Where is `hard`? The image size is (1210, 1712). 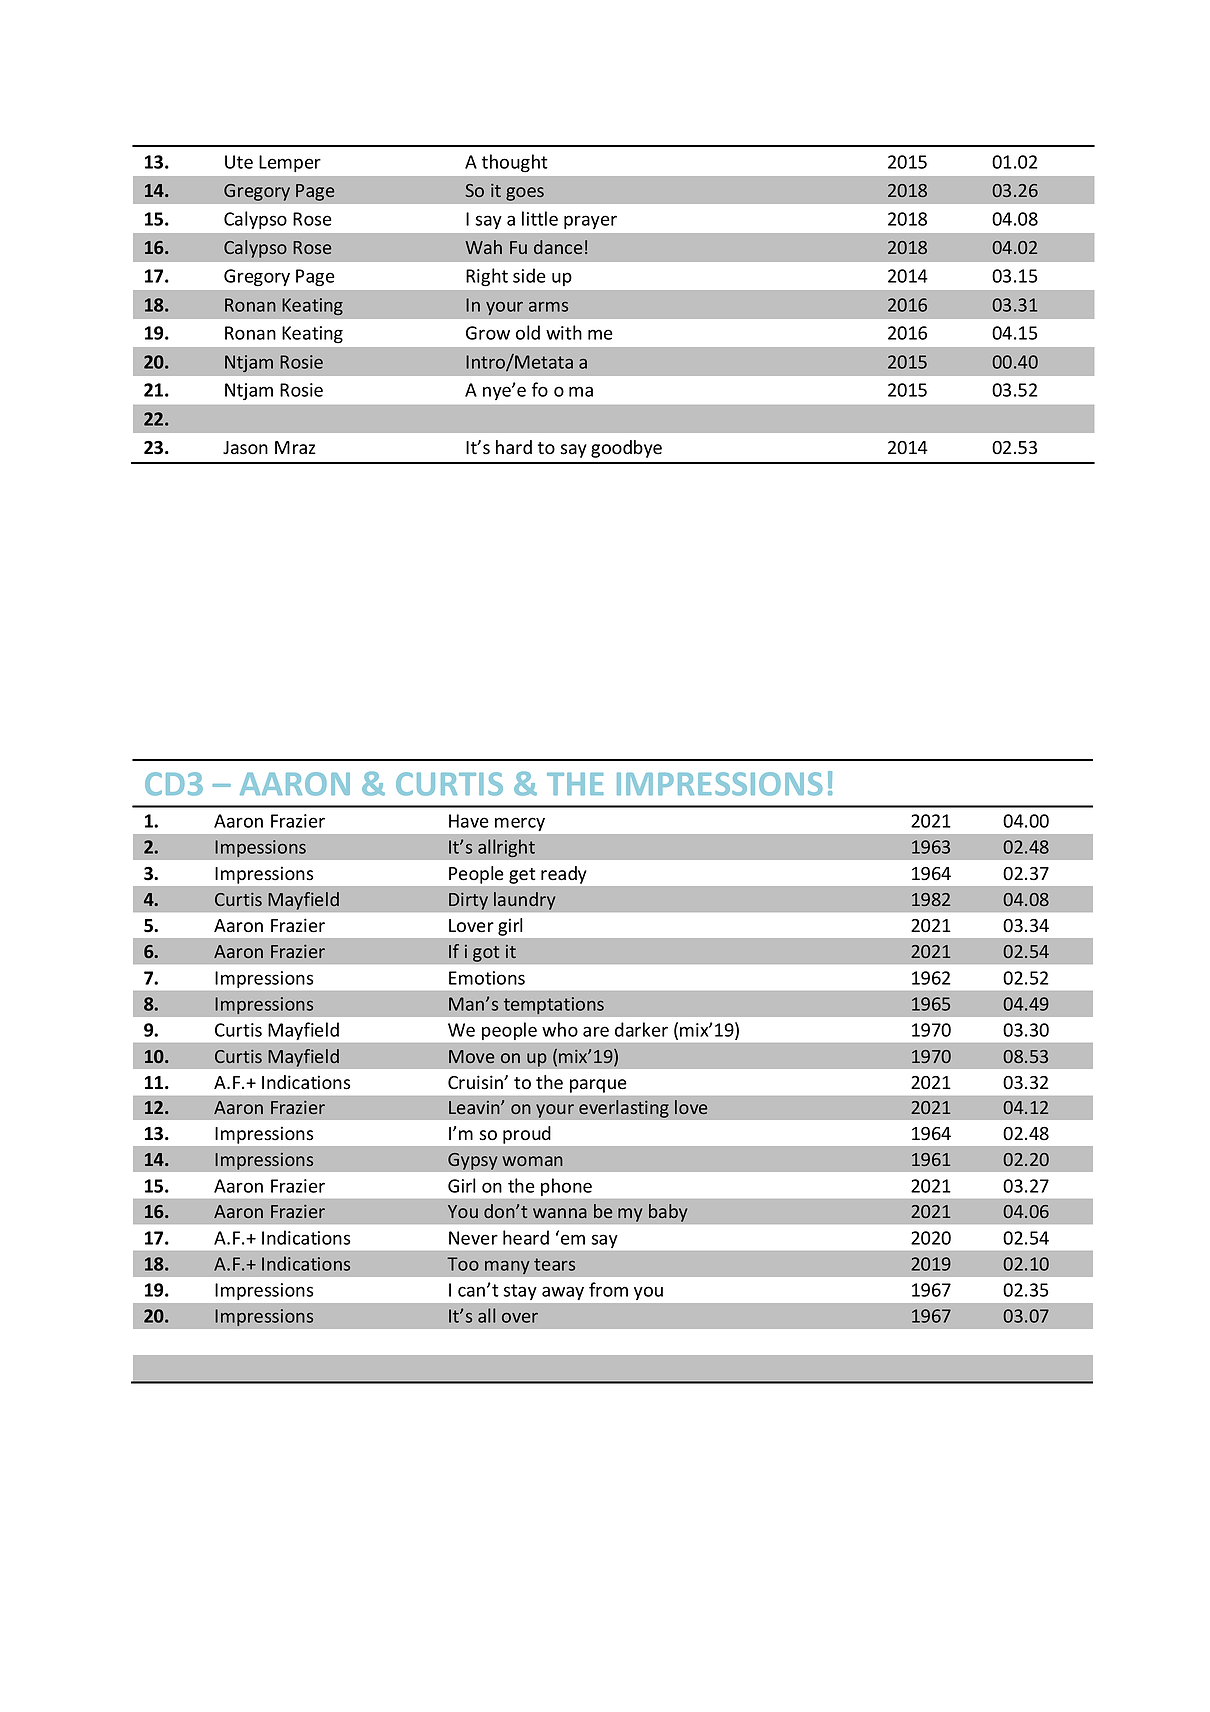
hard is located at coordinates (514, 447).
